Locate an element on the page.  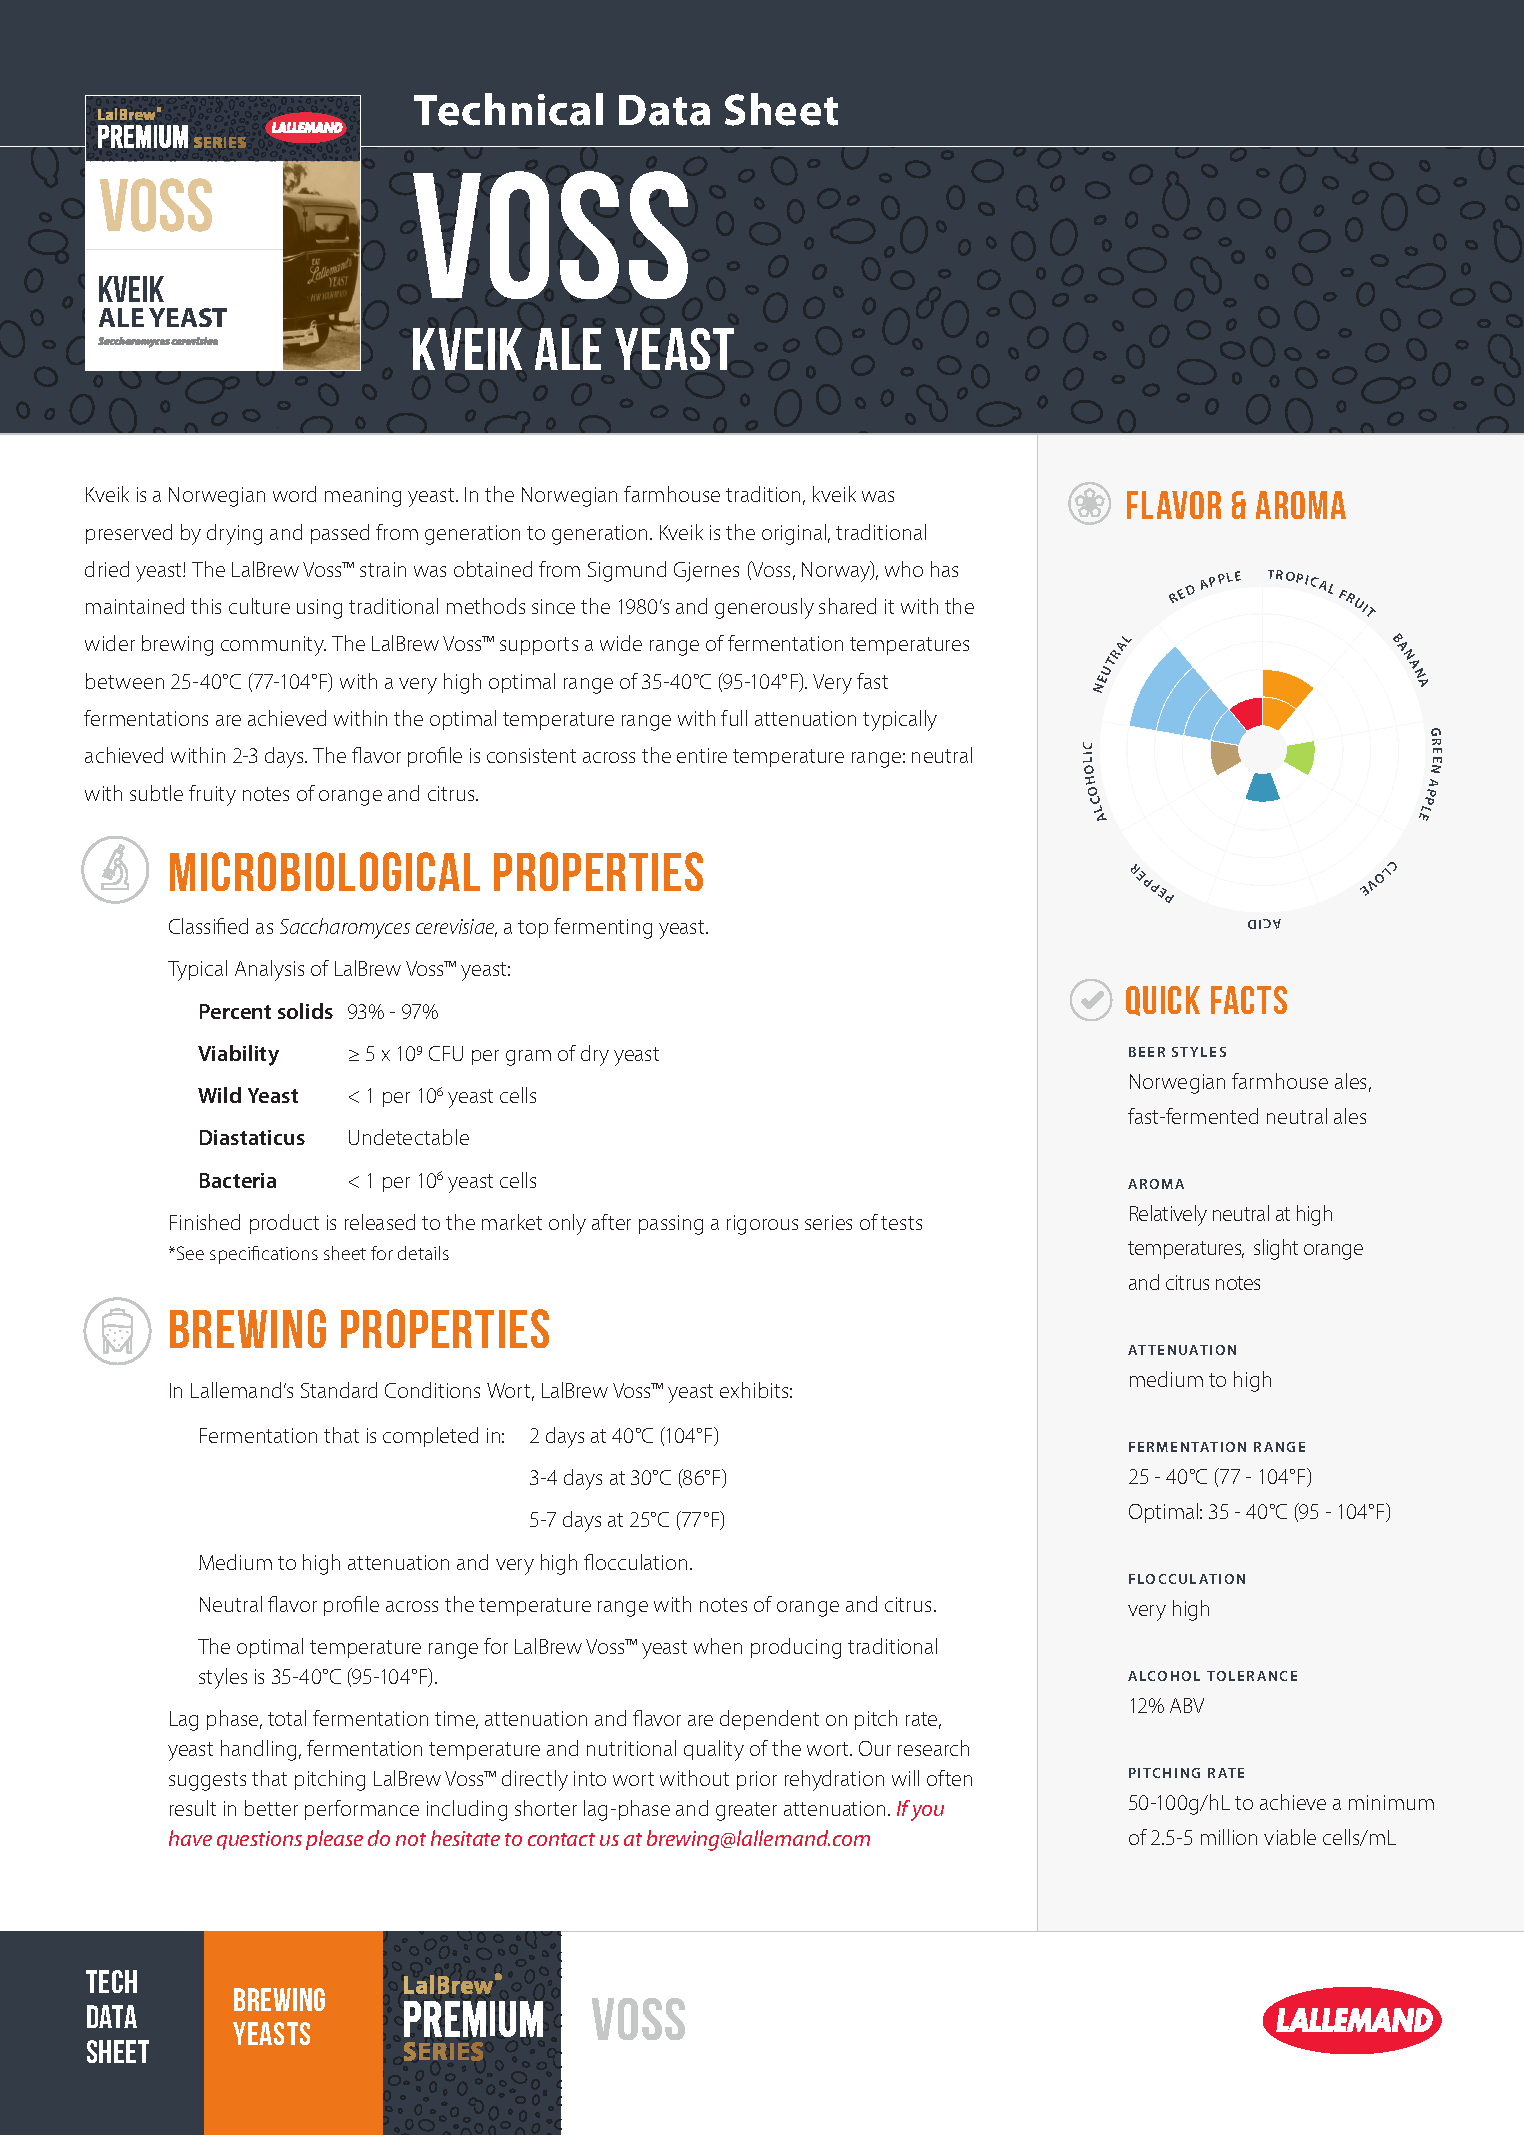
Tech is located at coordinates (111, 1981).
